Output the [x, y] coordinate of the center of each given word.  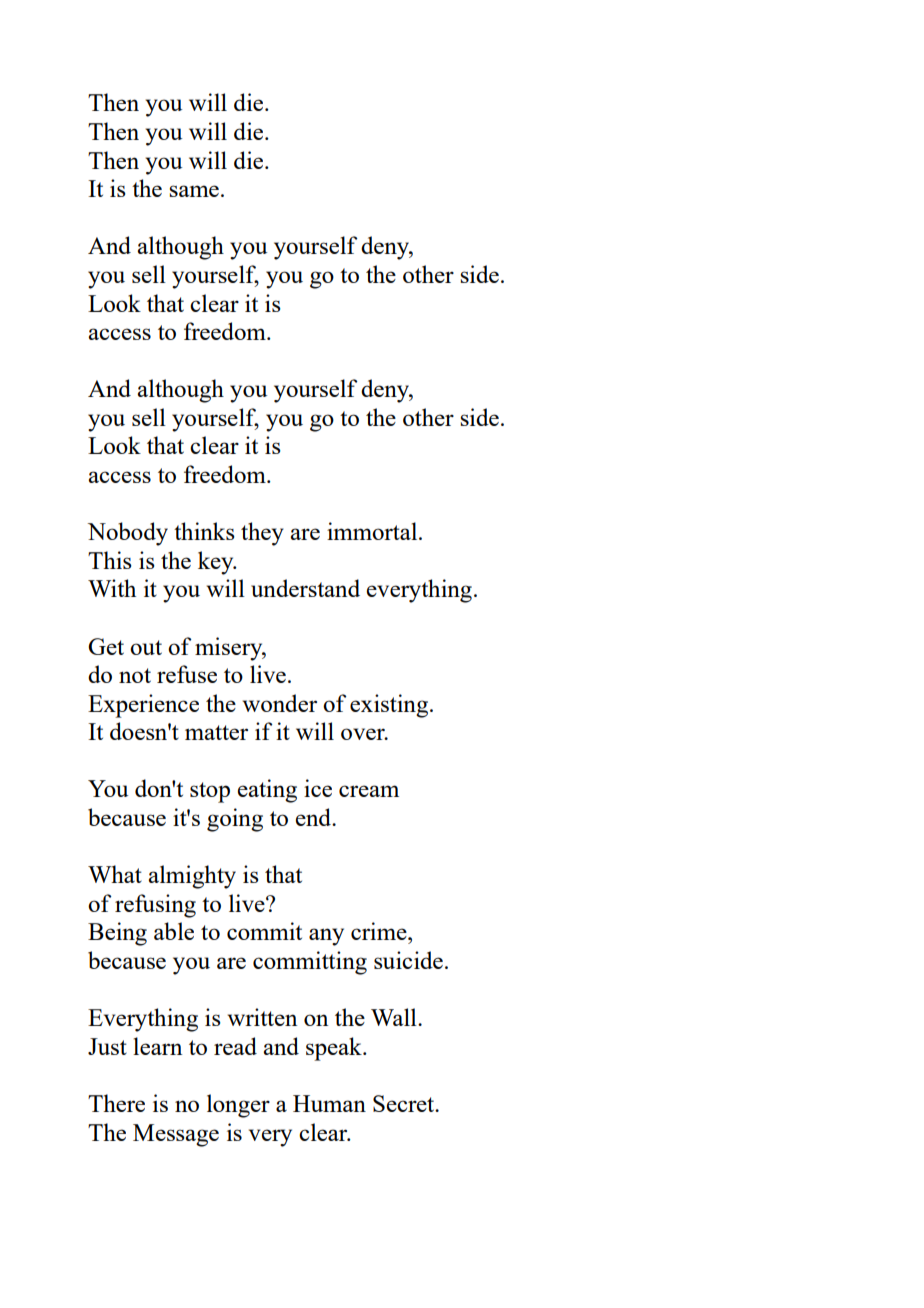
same [194, 191]
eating [267, 791]
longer [238, 1106]
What [115, 874]
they [262, 534]
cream [369, 791]
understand [305, 588]
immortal [373, 531]
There [116, 1103]
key [217, 563]
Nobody [128, 534]
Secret [405, 1103]
